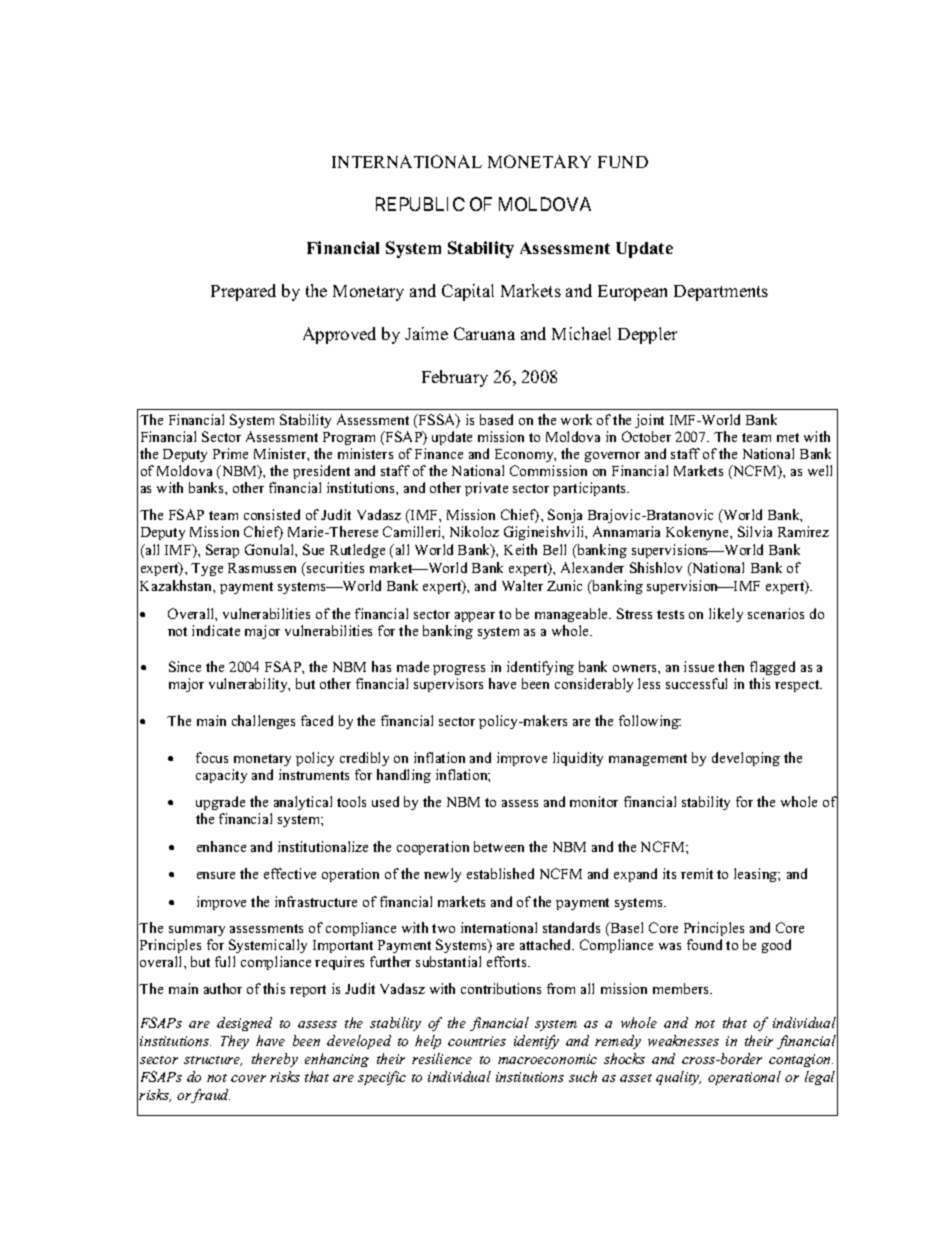  I want to click on FUND, so click(623, 162).
